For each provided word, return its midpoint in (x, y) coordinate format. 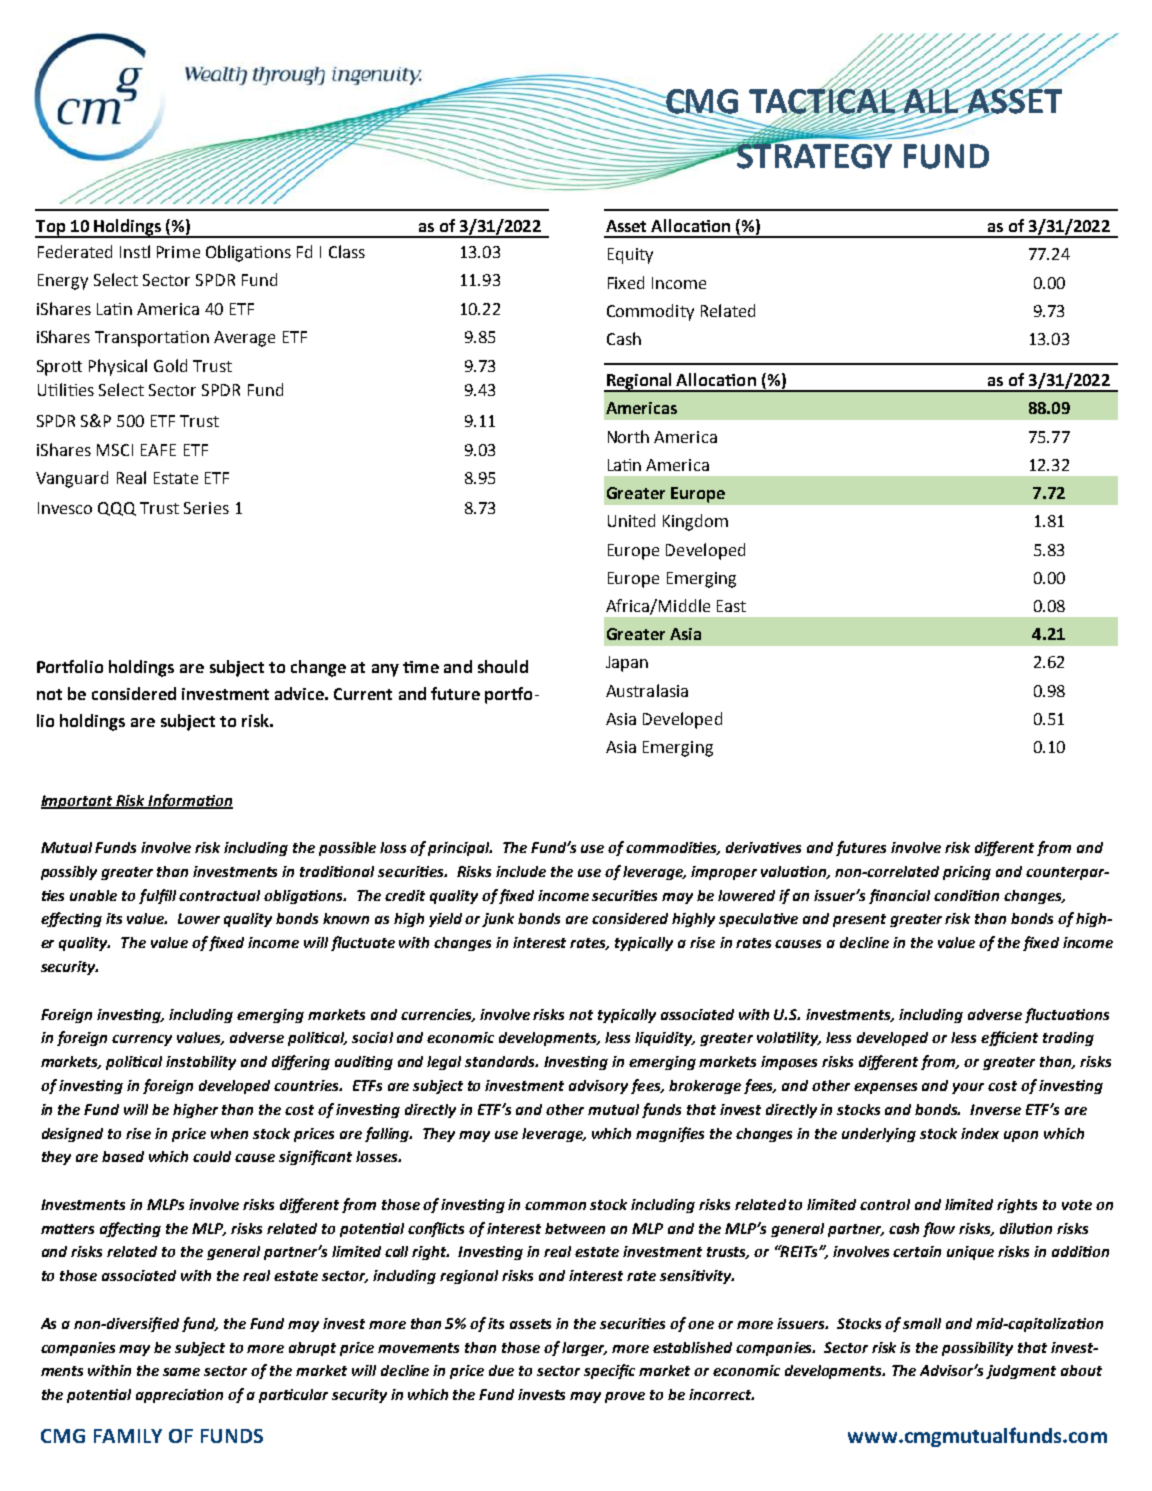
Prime (178, 252)
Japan (627, 664)
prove (625, 1397)
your (968, 1088)
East (731, 606)
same (181, 1372)
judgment (1021, 1372)
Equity (630, 256)
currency (142, 1040)
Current (363, 694)
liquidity (665, 1039)
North (628, 436)
